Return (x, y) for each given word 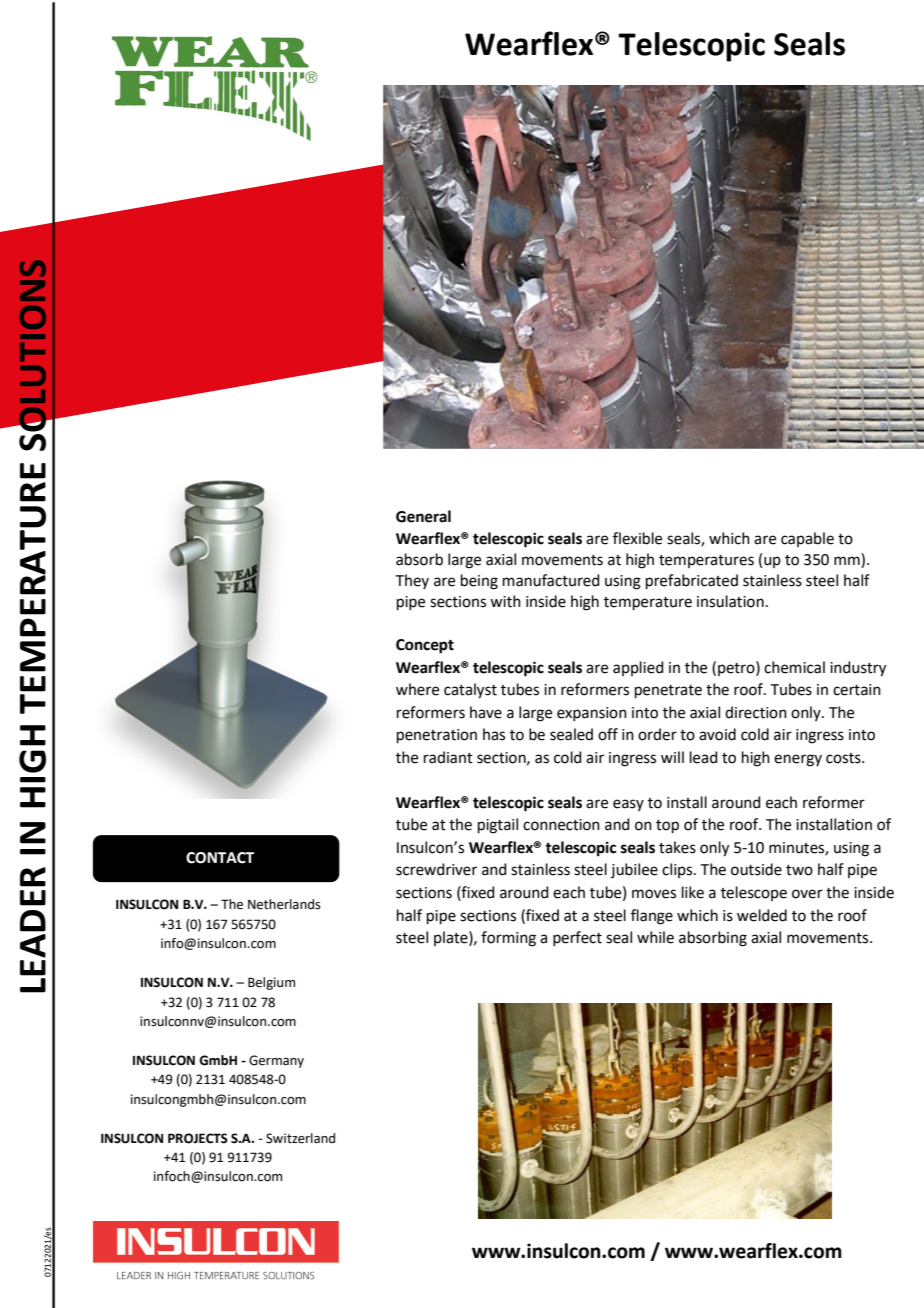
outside (756, 869)
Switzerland (300, 1138)
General (423, 516)
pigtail (498, 826)
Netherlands (284, 904)
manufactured (551, 580)
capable (807, 539)
